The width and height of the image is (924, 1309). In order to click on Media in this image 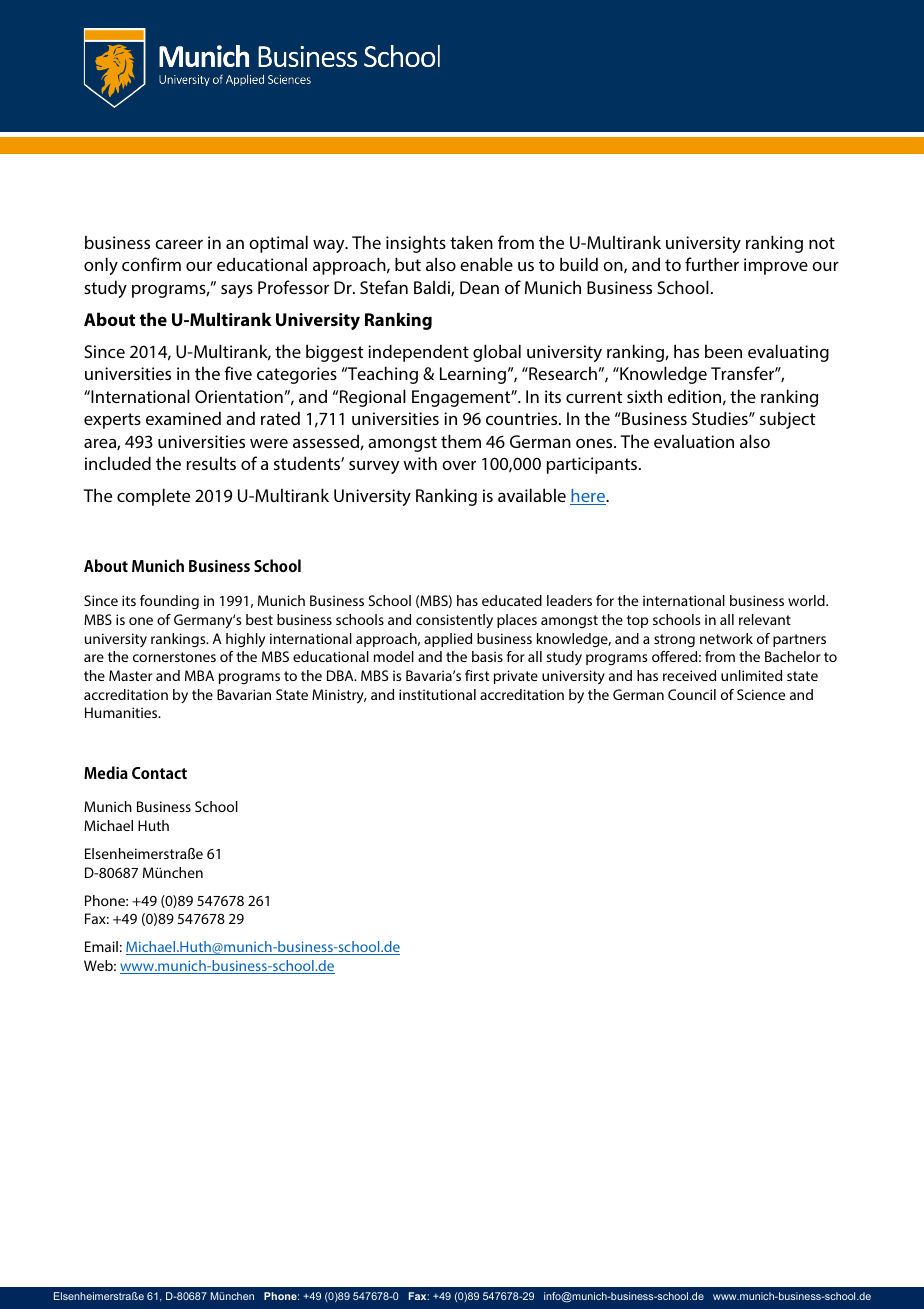, I will do `click(106, 772)`.
